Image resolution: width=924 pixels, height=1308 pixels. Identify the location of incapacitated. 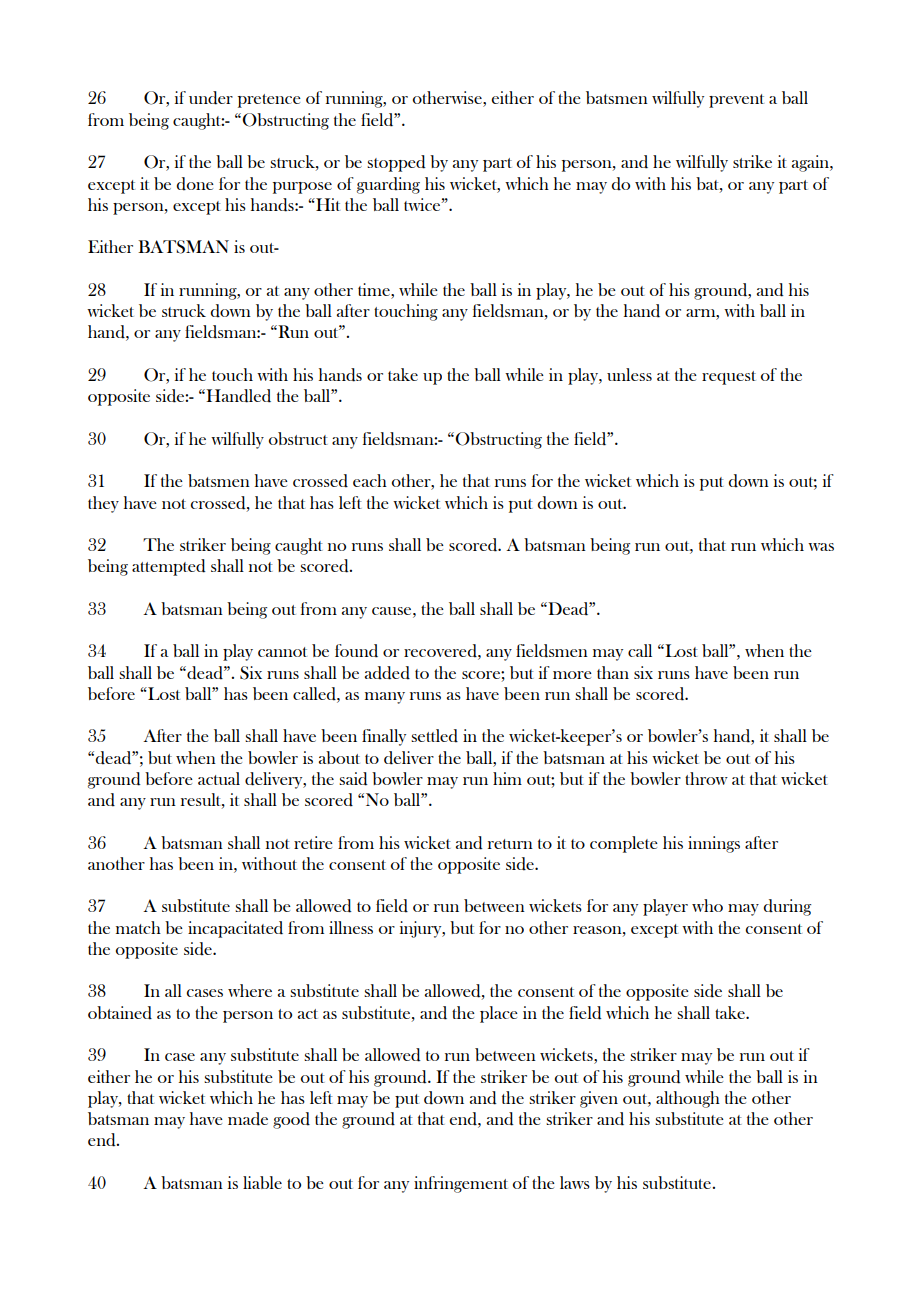
(235, 929).
